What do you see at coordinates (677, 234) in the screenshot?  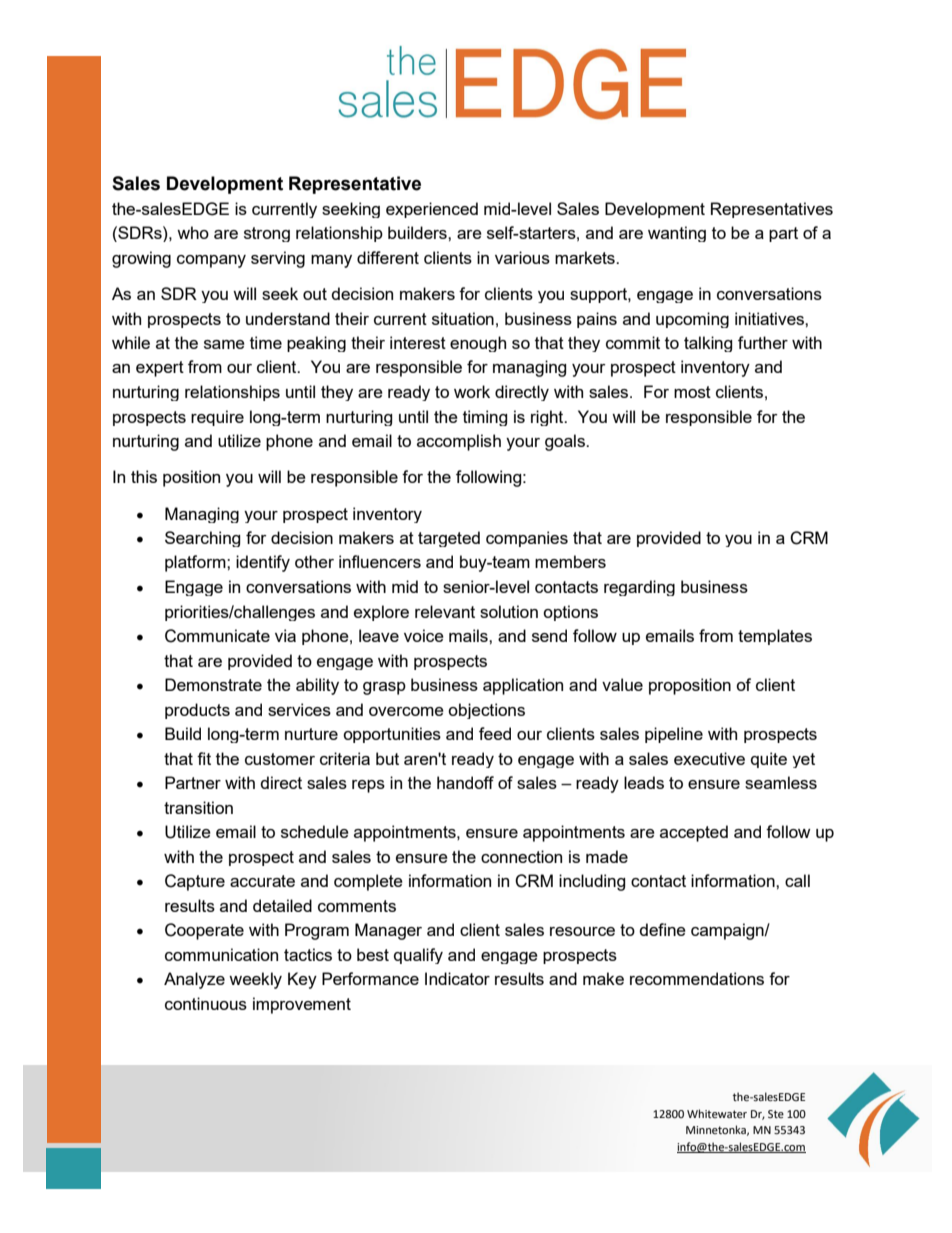 I see `wanting` at bounding box center [677, 234].
